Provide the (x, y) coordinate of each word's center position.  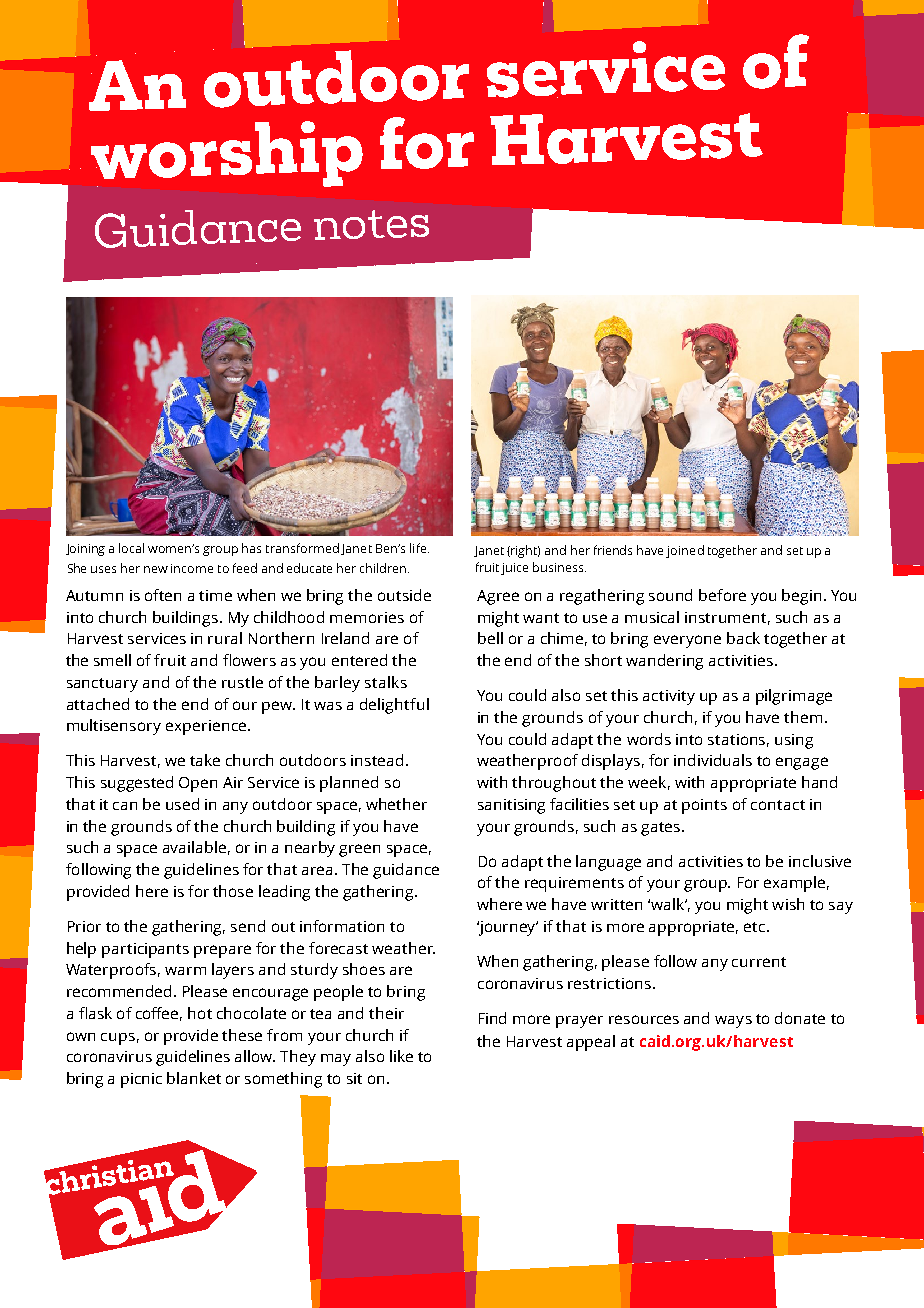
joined (685, 551)
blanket (194, 1078)
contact (778, 805)
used (182, 804)
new (156, 569)
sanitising (511, 806)
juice (514, 569)
